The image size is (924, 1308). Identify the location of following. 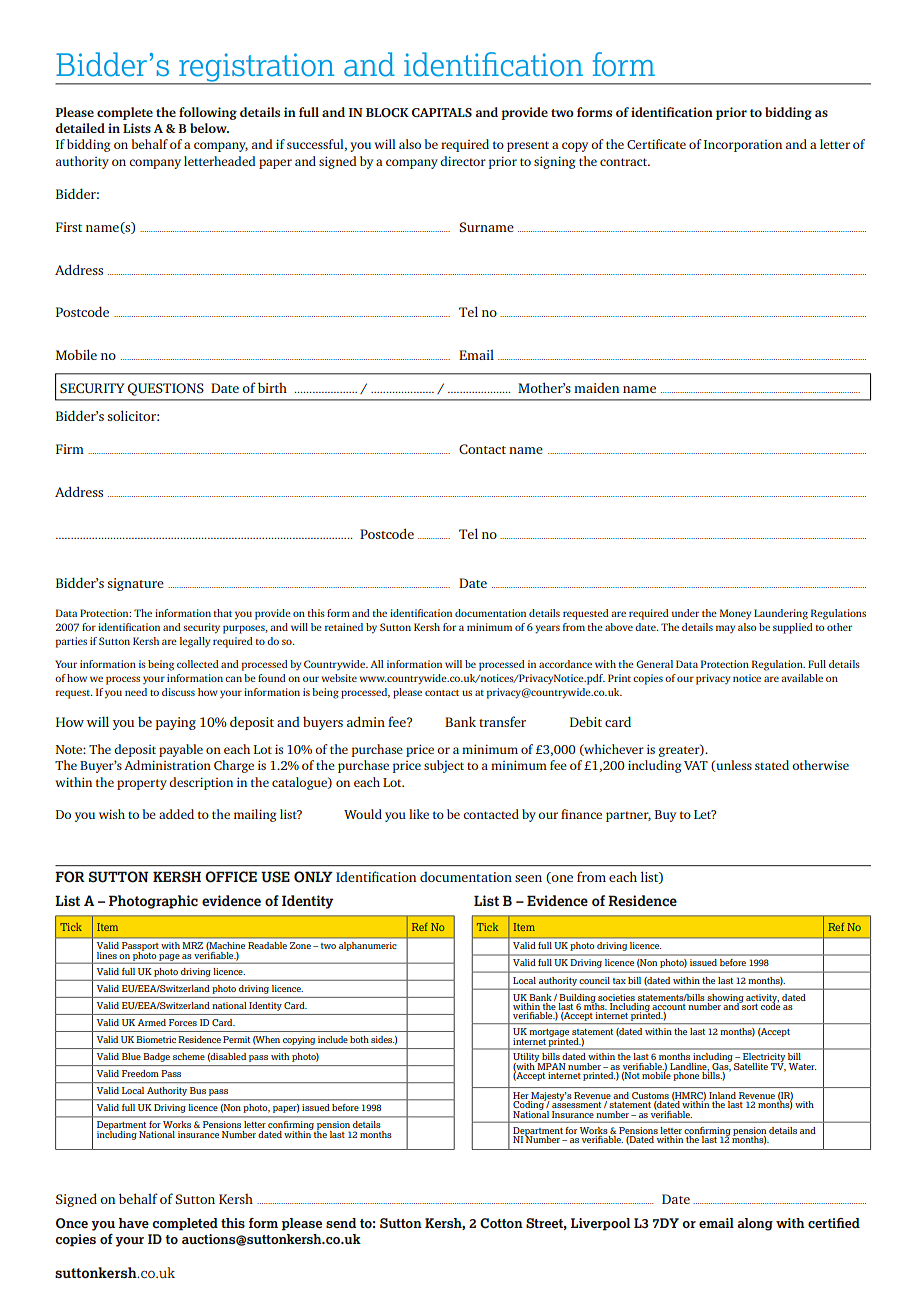
(208, 113).
